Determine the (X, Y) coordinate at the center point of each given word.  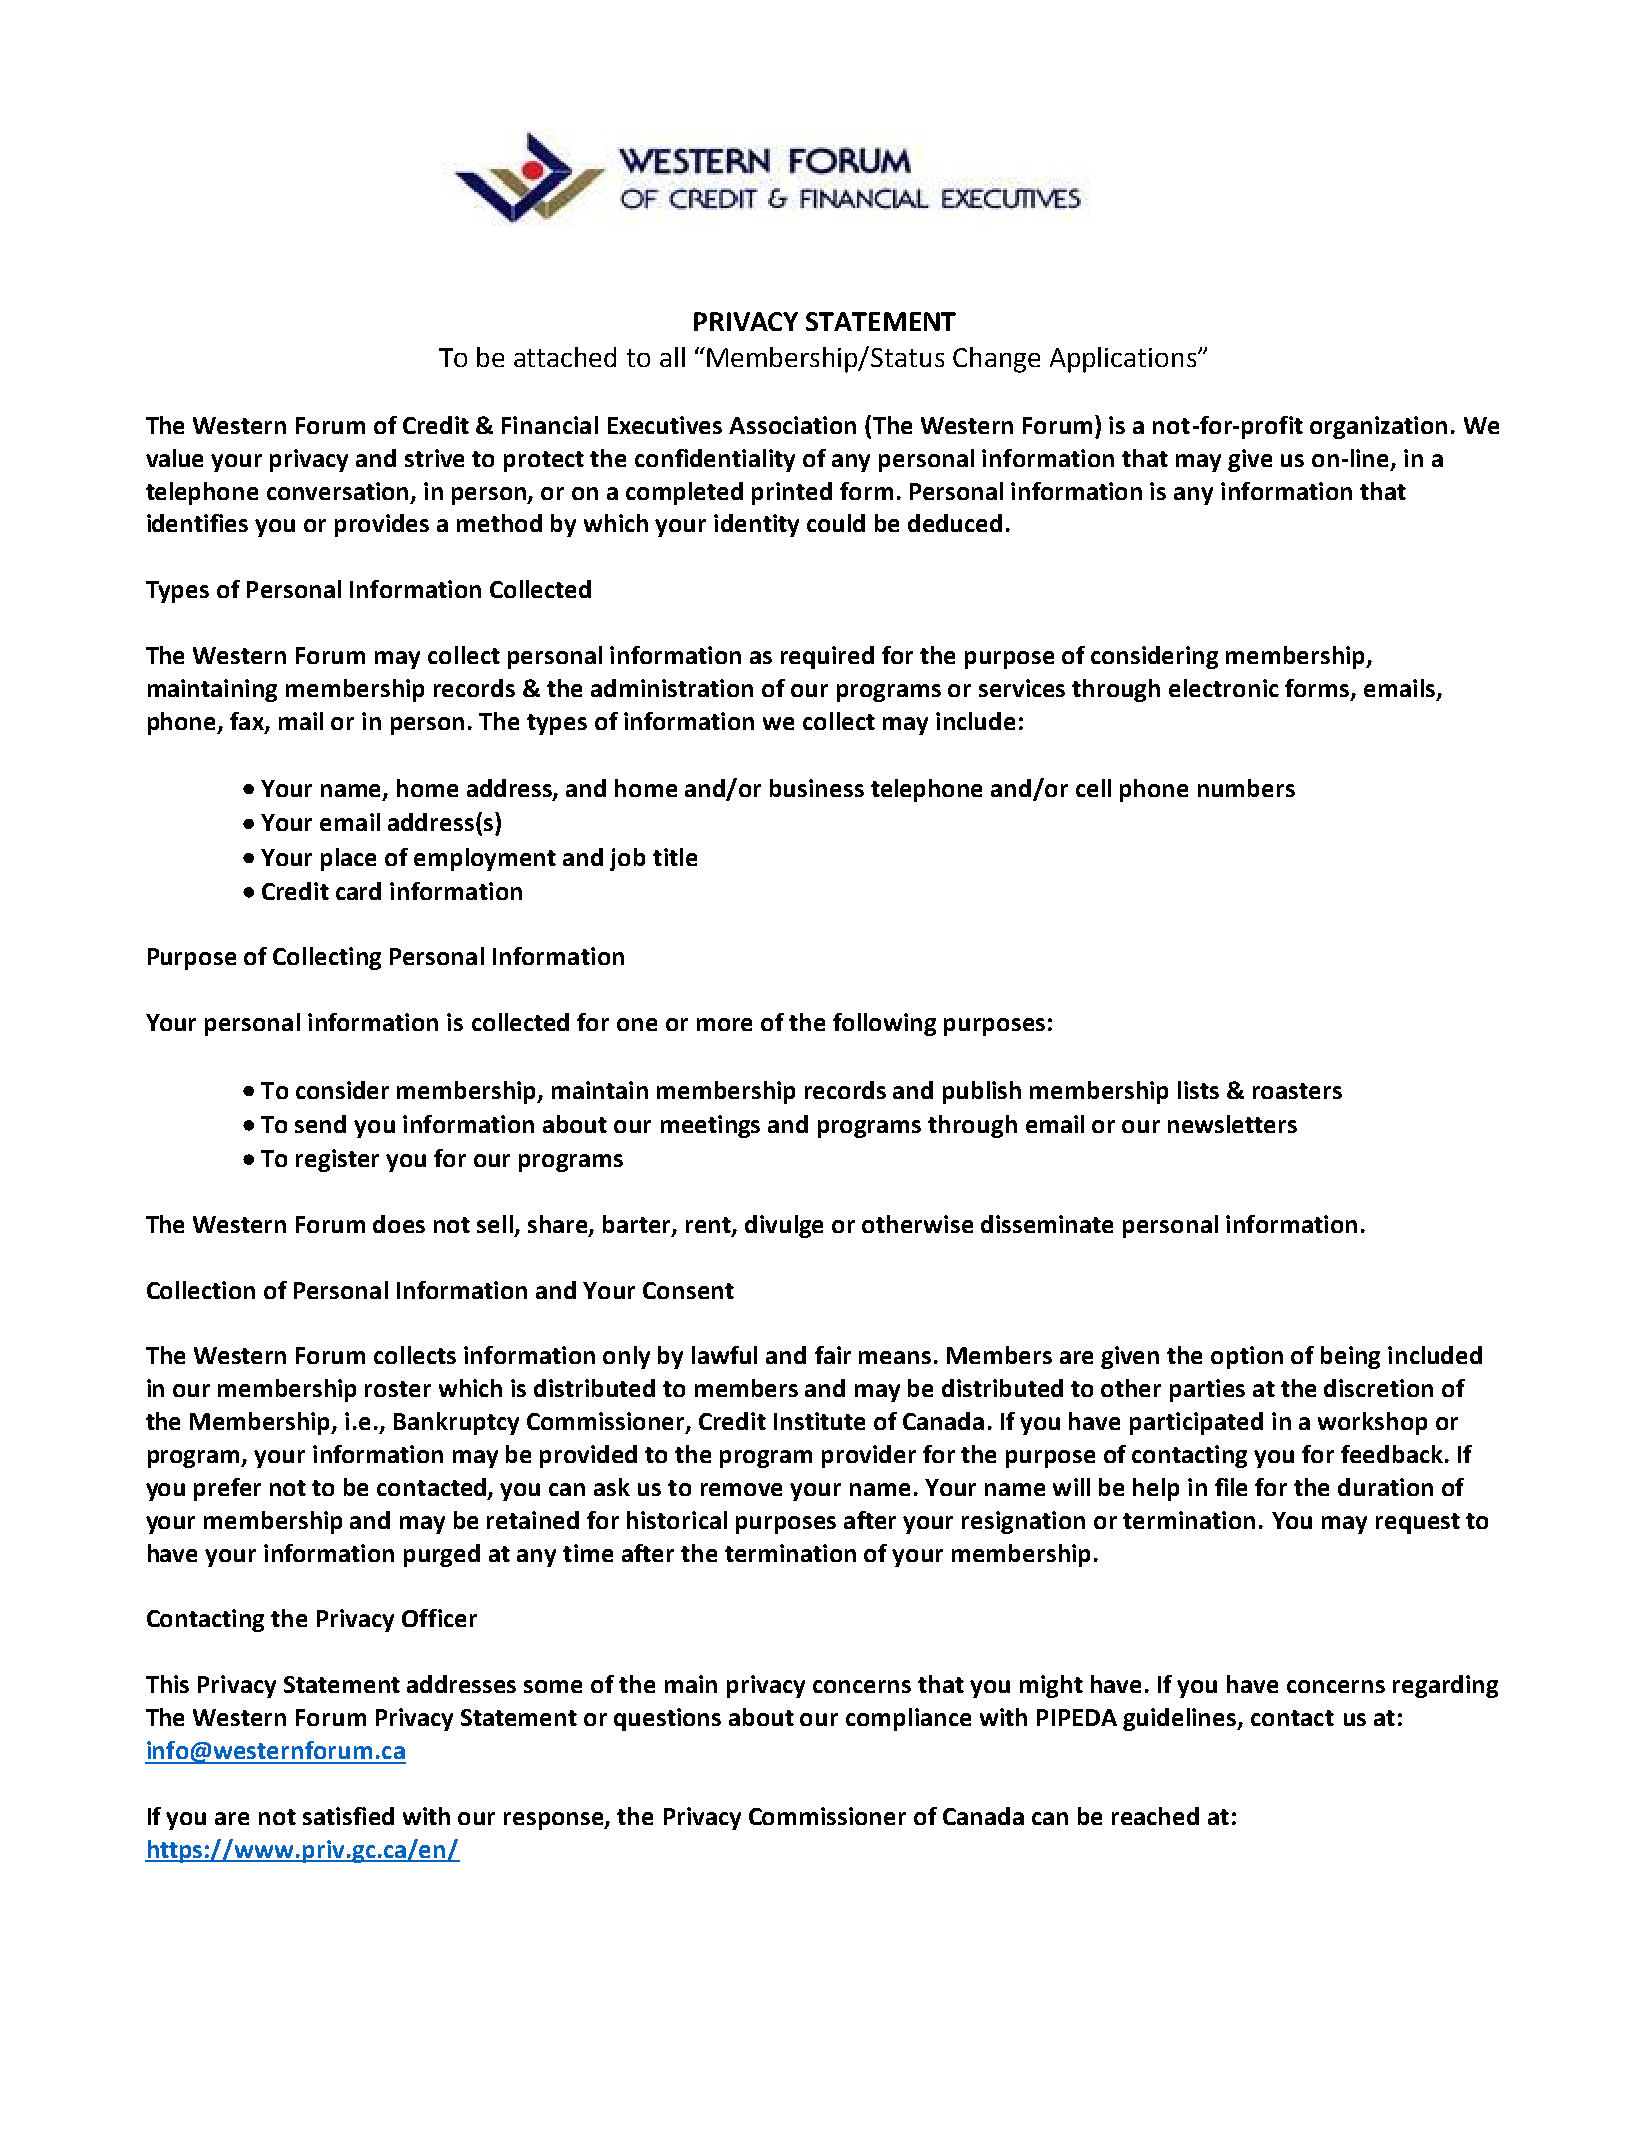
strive (434, 458)
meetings (710, 1126)
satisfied (348, 1816)
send (320, 1124)
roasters (1297, 1091)
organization (1378, 427)
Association (792, 425)
